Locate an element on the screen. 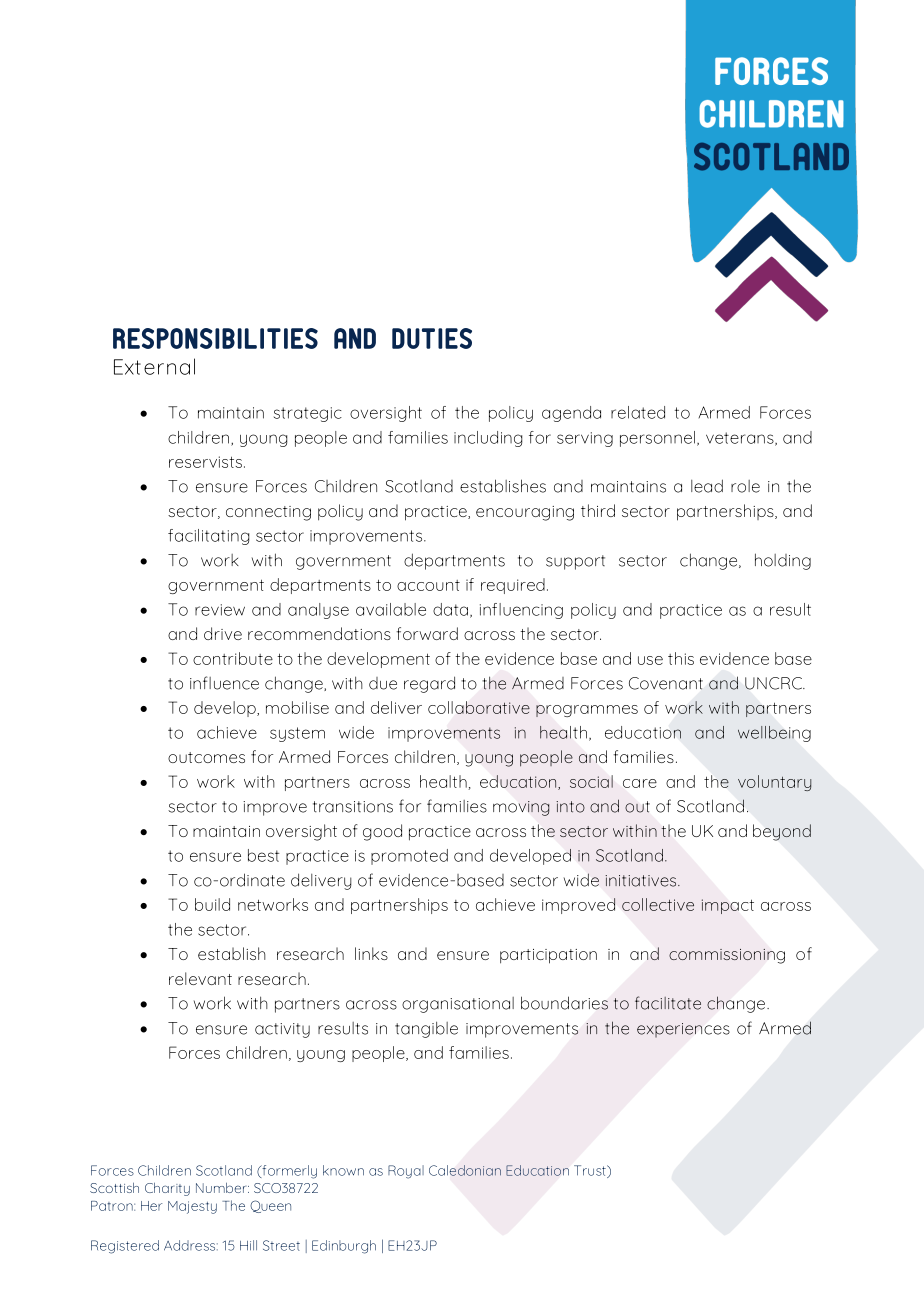 This screenshot has width=924, height=1308. related is located at coordinates (638, 412).
